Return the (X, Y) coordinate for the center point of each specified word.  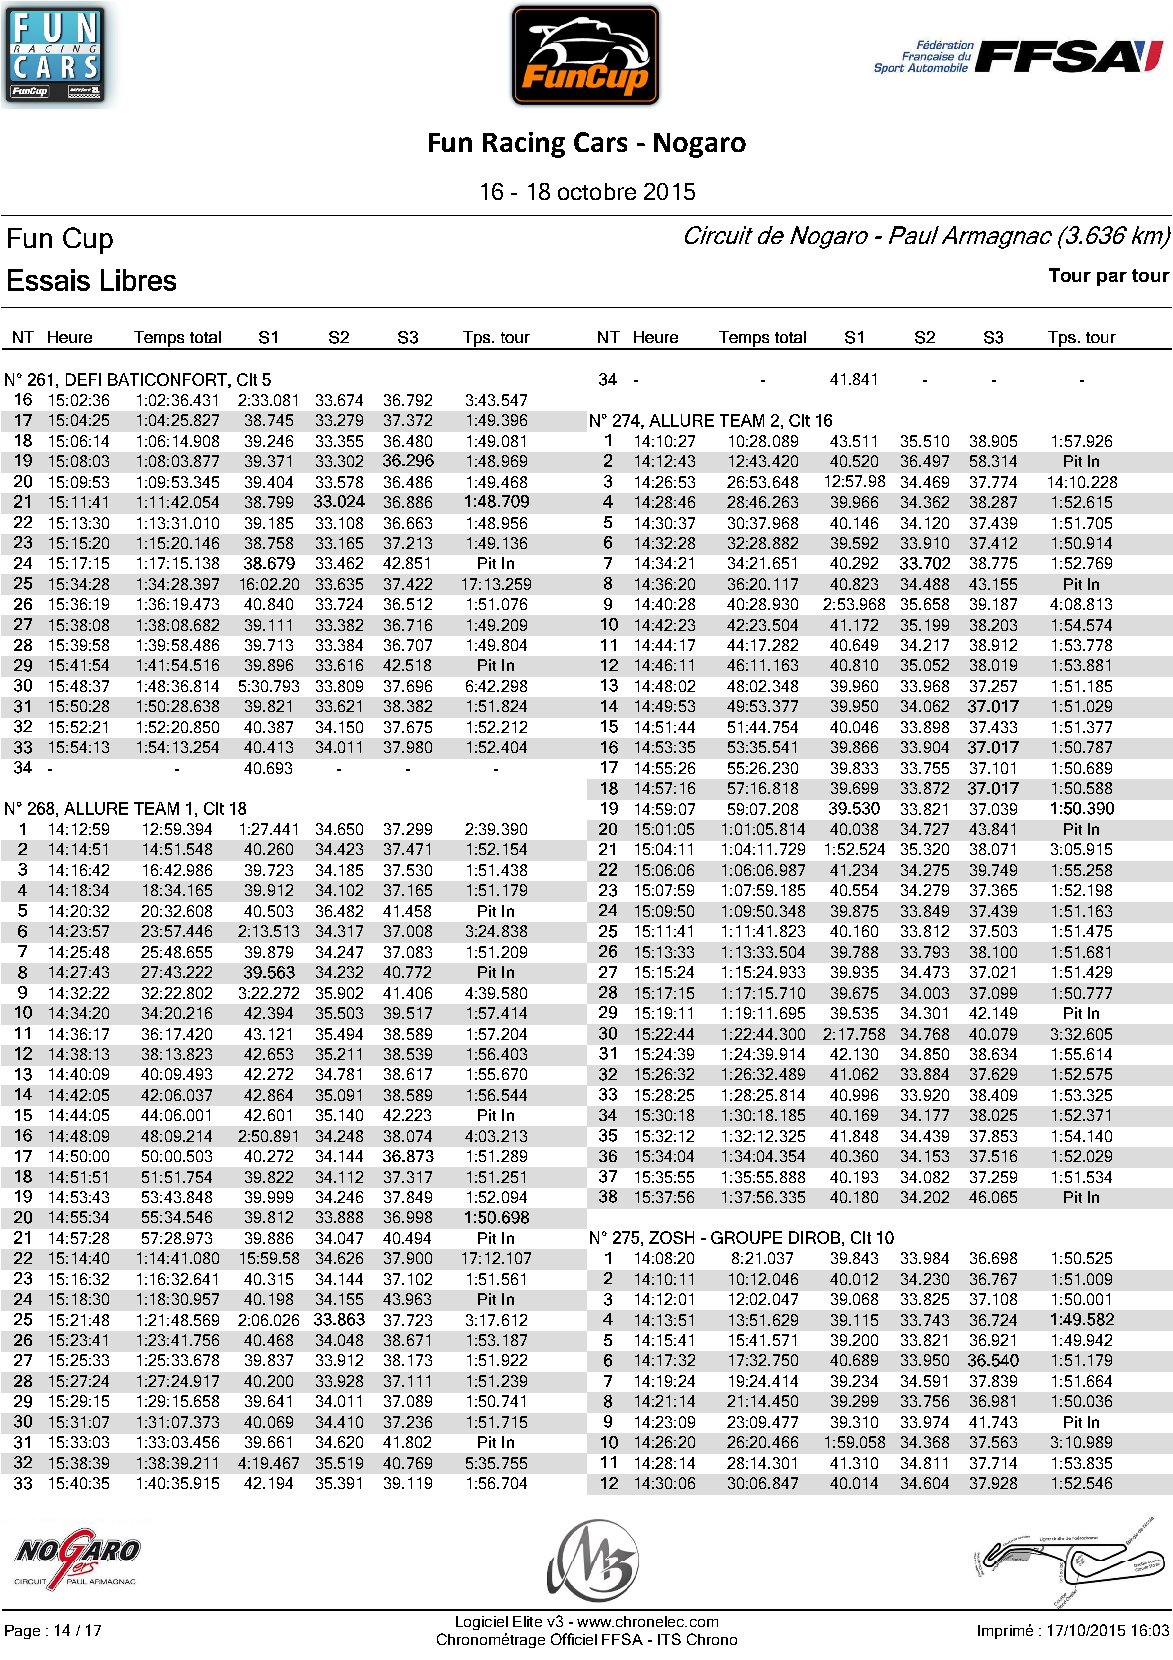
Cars (600, 142)
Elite (527, 1621)
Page (22, 1632)
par (1112, 279)
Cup (88, 240)
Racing (524, 145)
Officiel (574, 1639)
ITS (669, 1639)
